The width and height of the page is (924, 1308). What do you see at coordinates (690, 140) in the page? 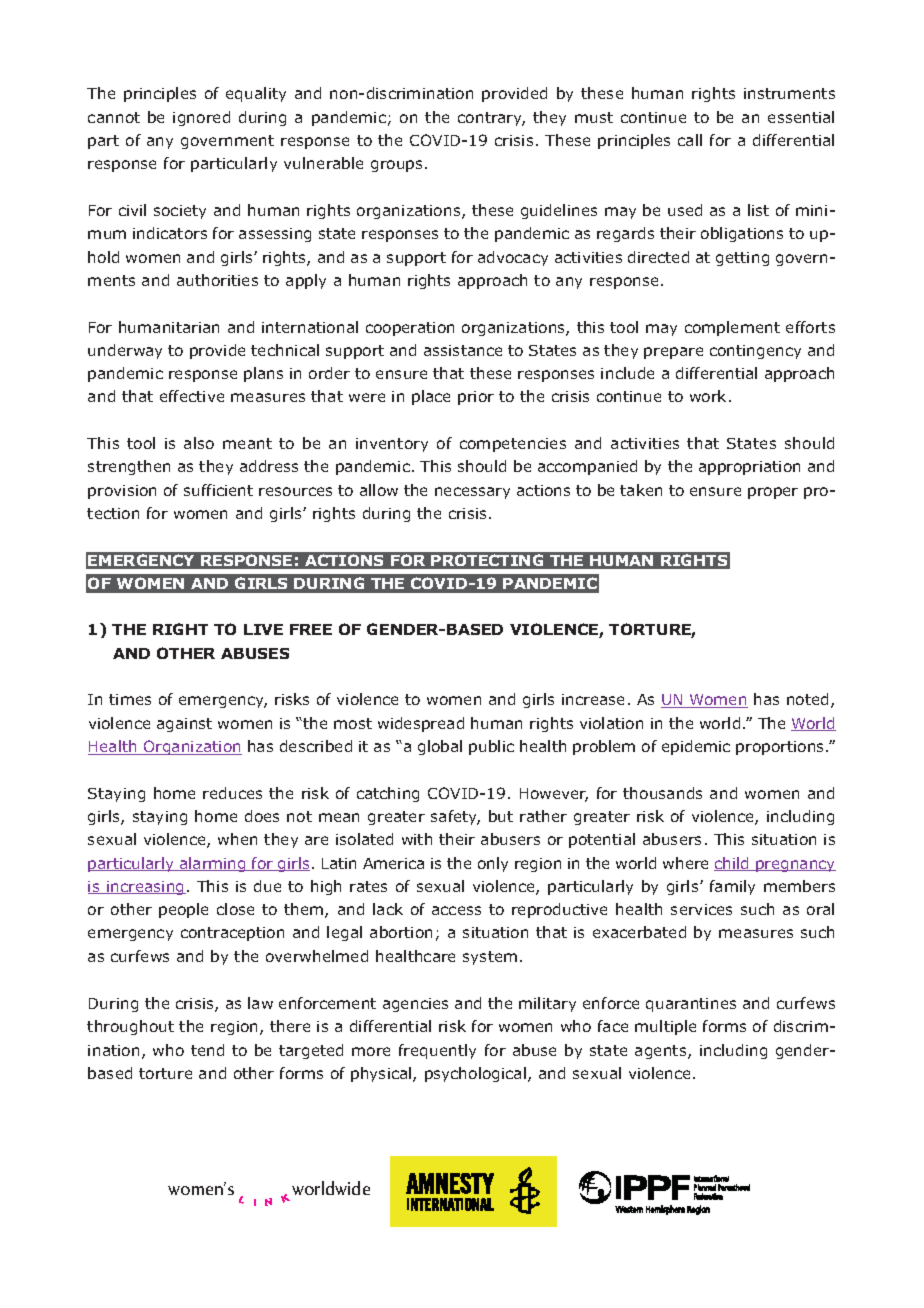
I see `call` at bounding box center [690, 140].
